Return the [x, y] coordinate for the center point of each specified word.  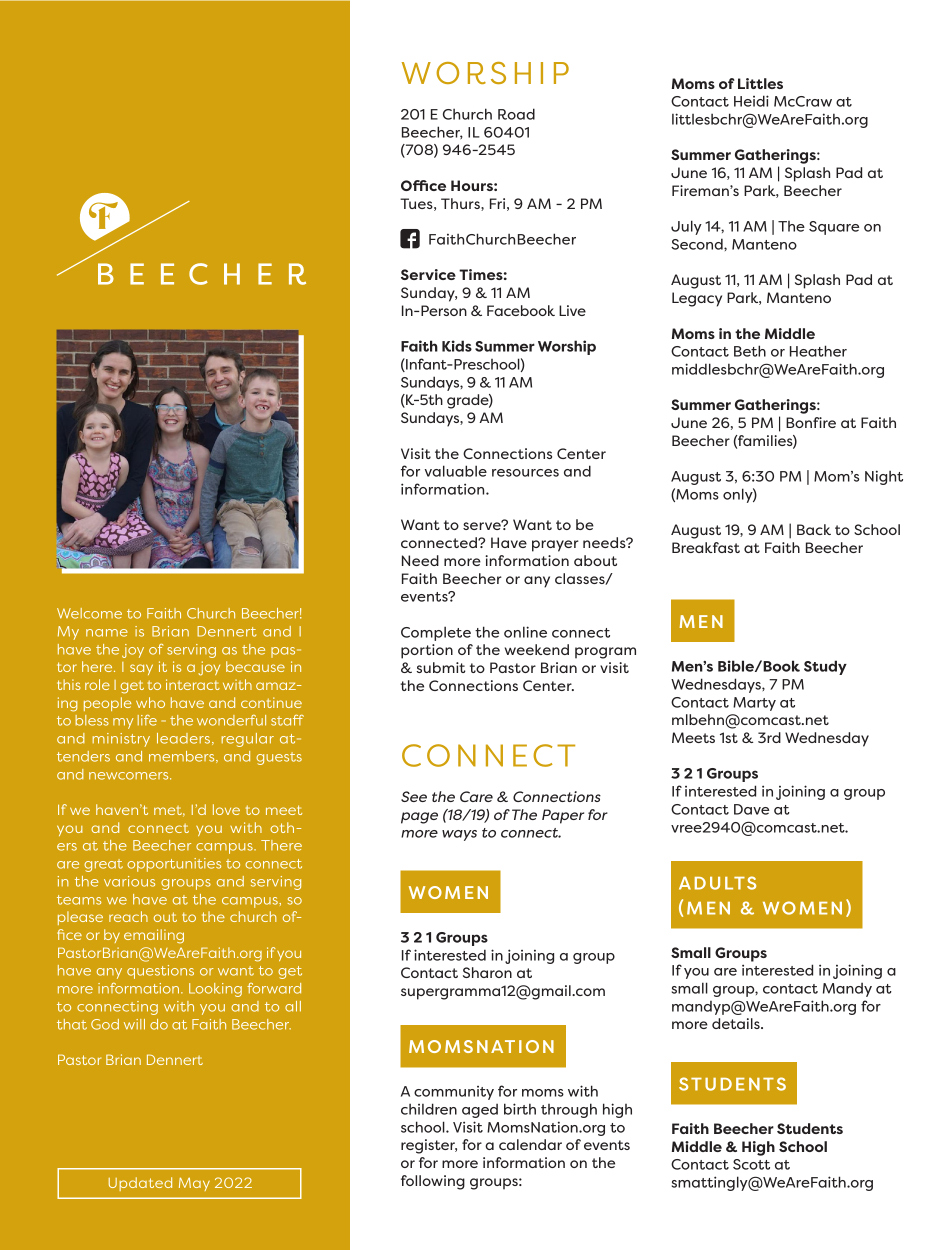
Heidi [751, 101]
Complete [436, 633]
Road [516, 114]
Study [825, 667]
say [141, 669]
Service [428, 274]
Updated [140, 1184]
